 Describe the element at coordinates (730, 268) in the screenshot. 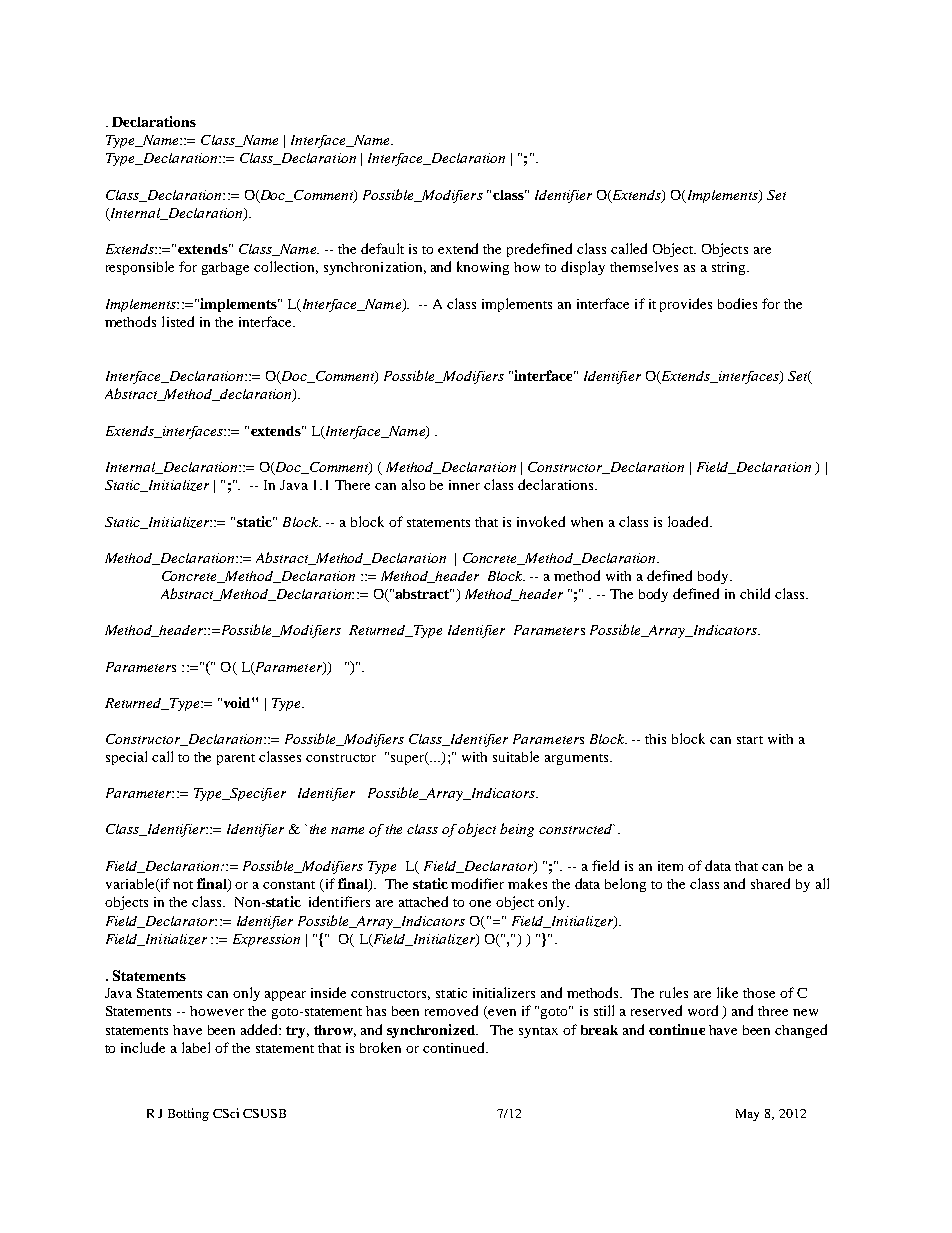

I see `string` at that location.
